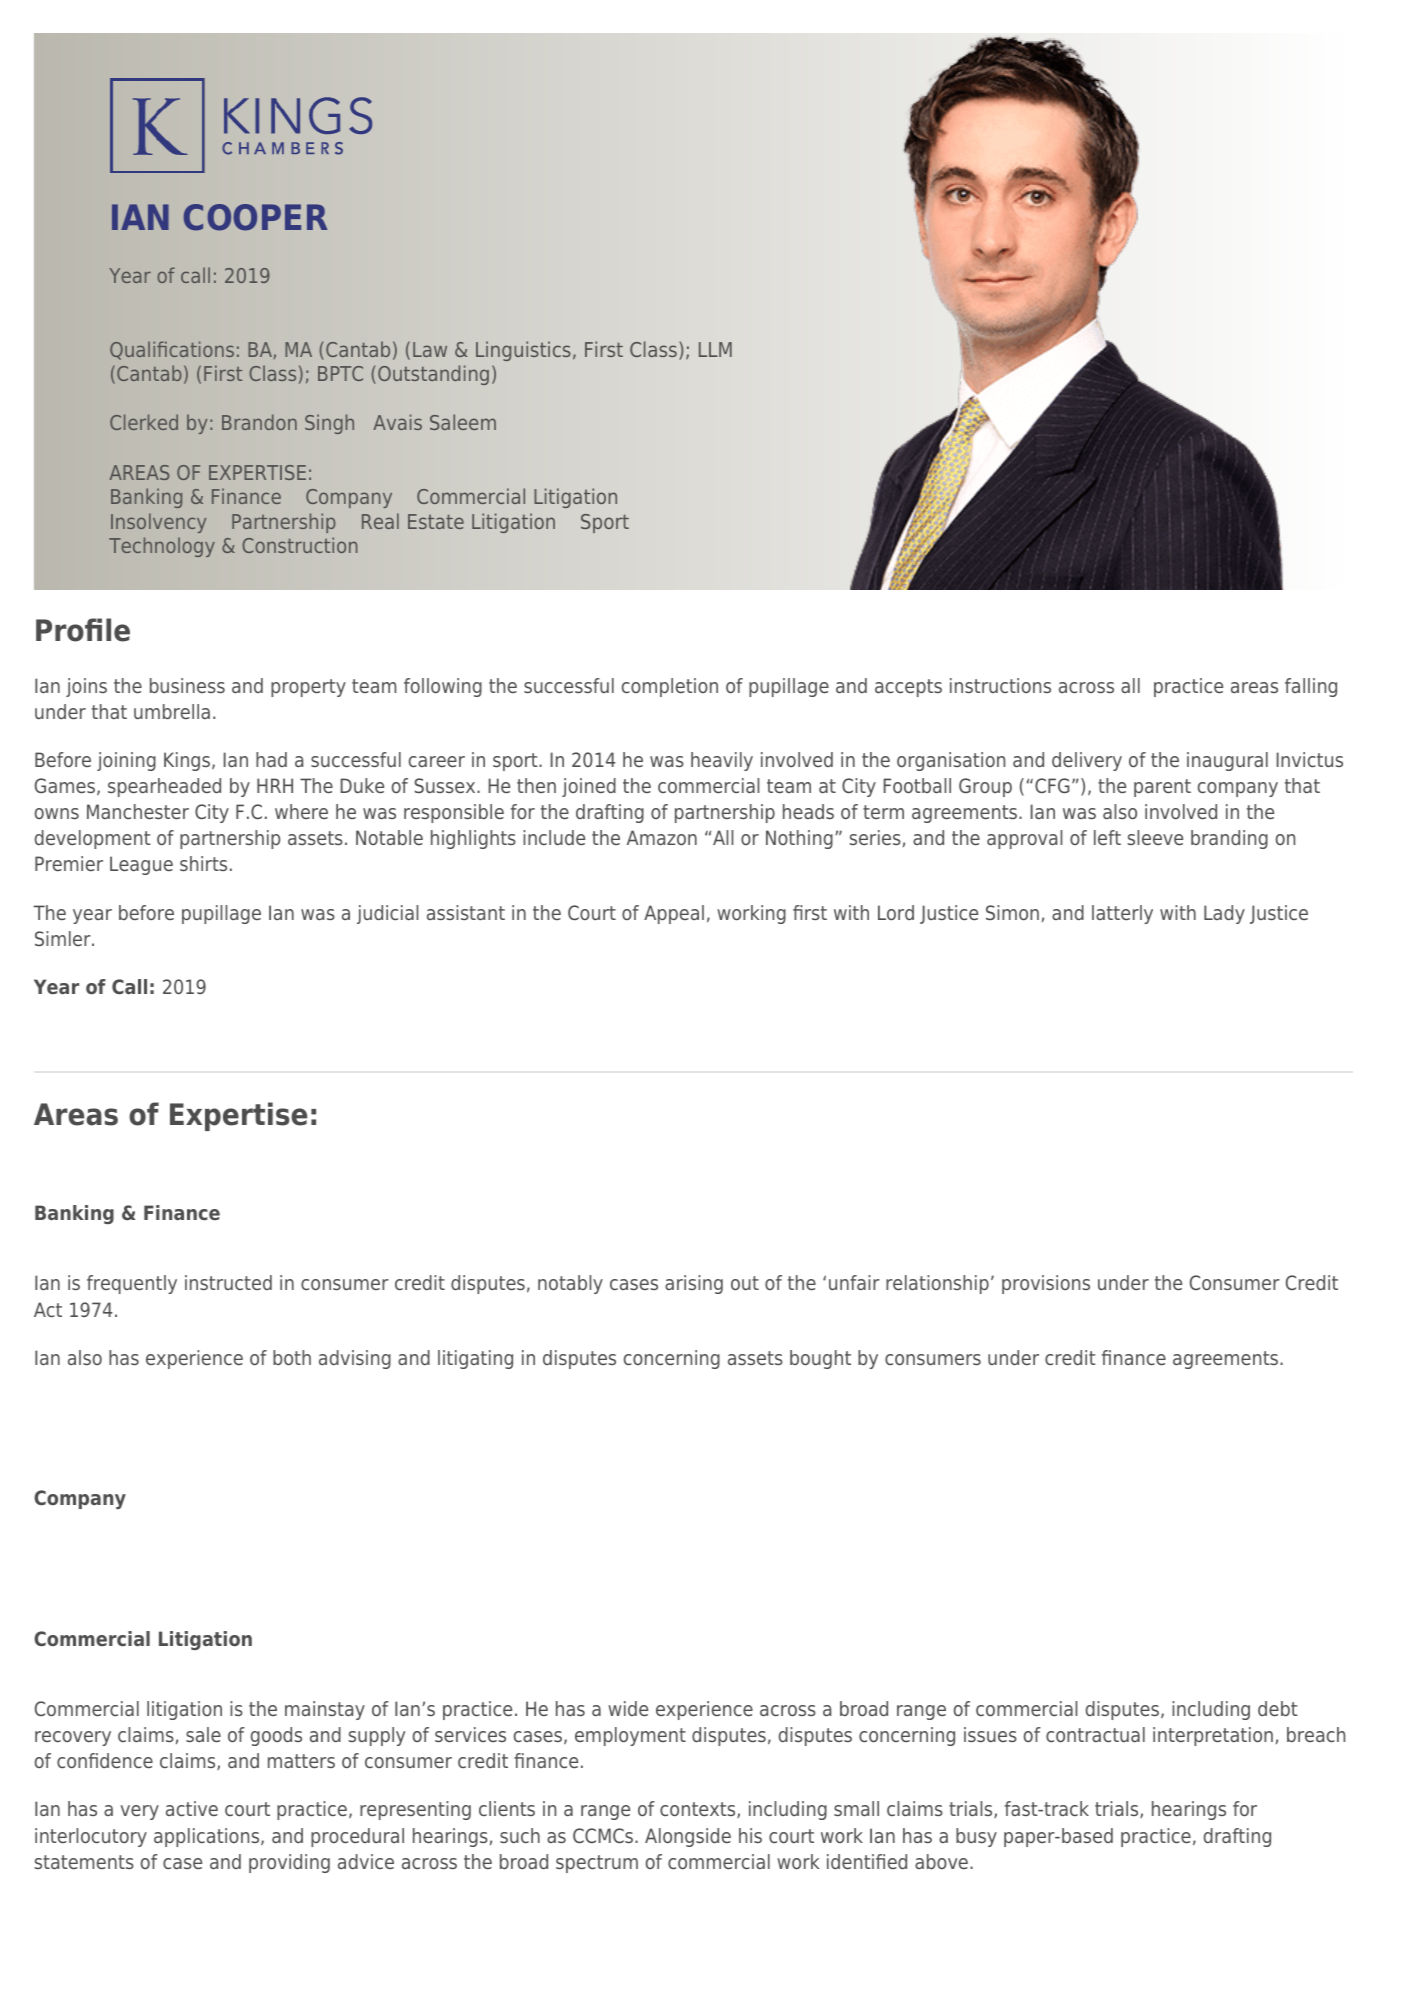 This screenshot has width=1421, height=2010. What do you see at coordinates (674, 914) in the screenshot?
I see `Appeal` at bounding box center [674, 914].
